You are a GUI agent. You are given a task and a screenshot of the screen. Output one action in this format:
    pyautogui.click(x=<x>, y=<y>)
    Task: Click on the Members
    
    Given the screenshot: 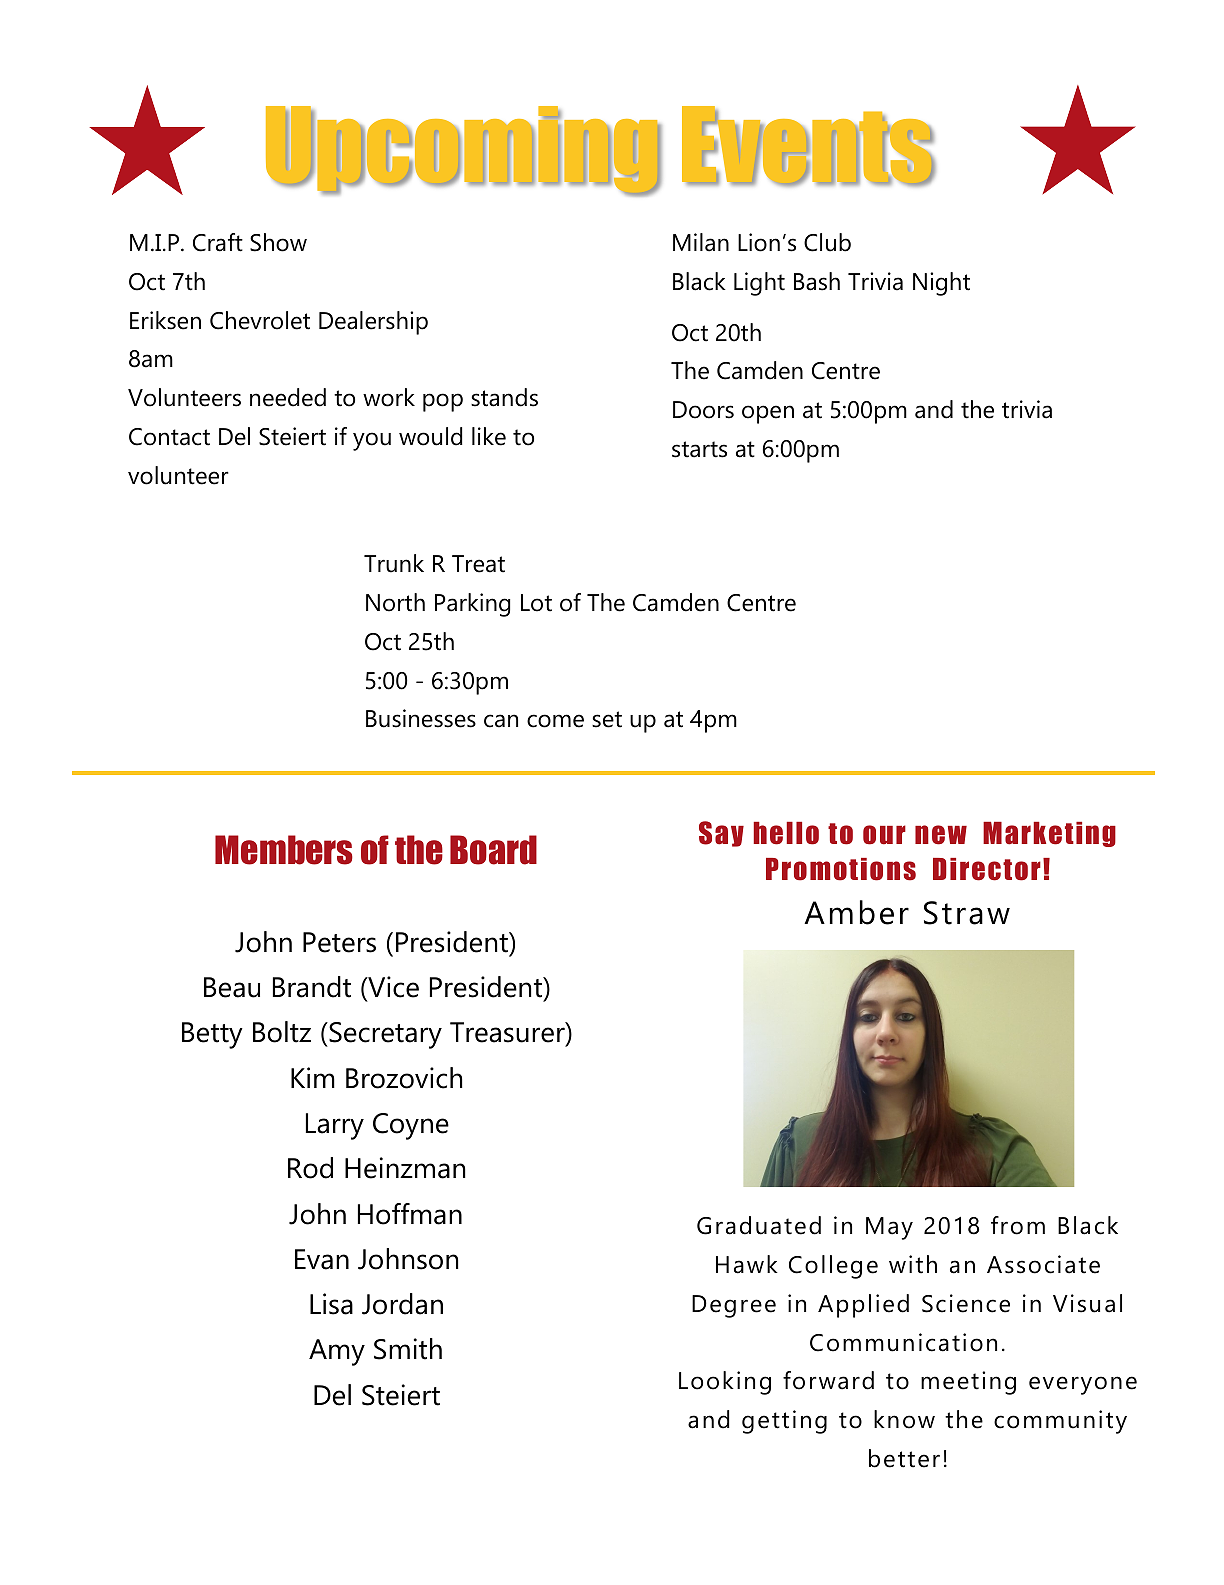 What is the action you would take?
    pyautogui.click(x=284, y=850)
